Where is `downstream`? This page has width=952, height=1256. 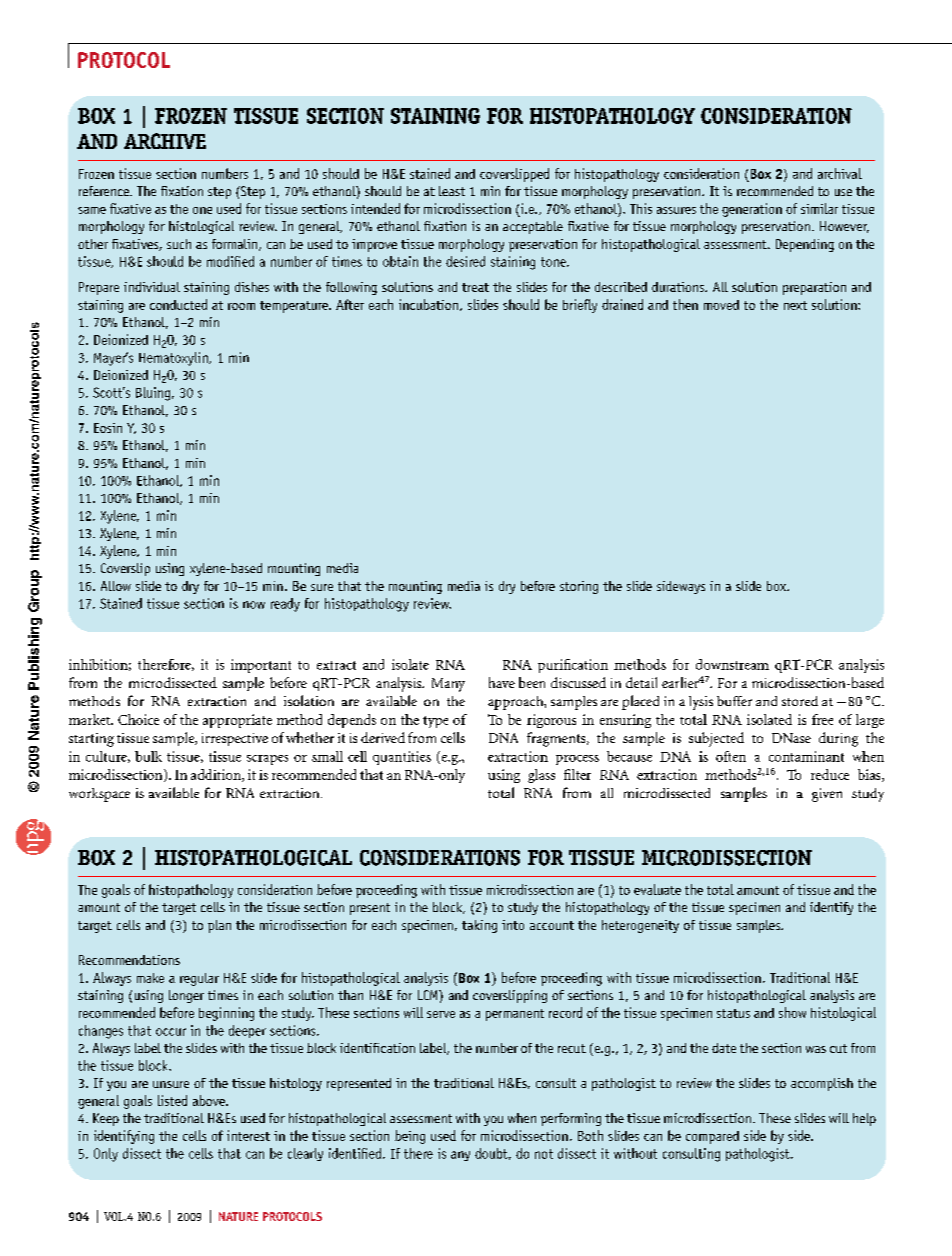
downstream is located at coordinates (732, 664).
